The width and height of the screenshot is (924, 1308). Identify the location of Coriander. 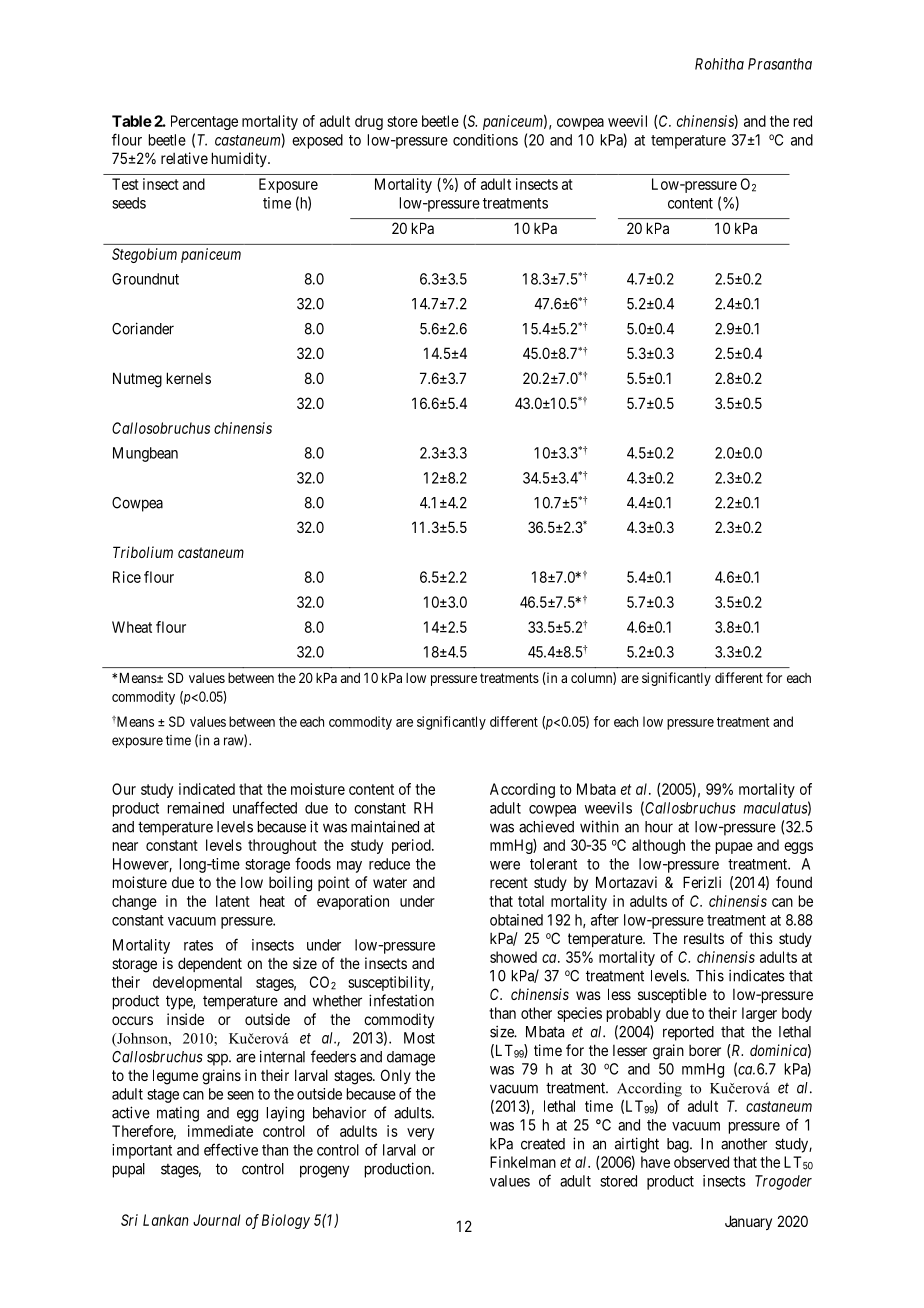
(143, 328).
